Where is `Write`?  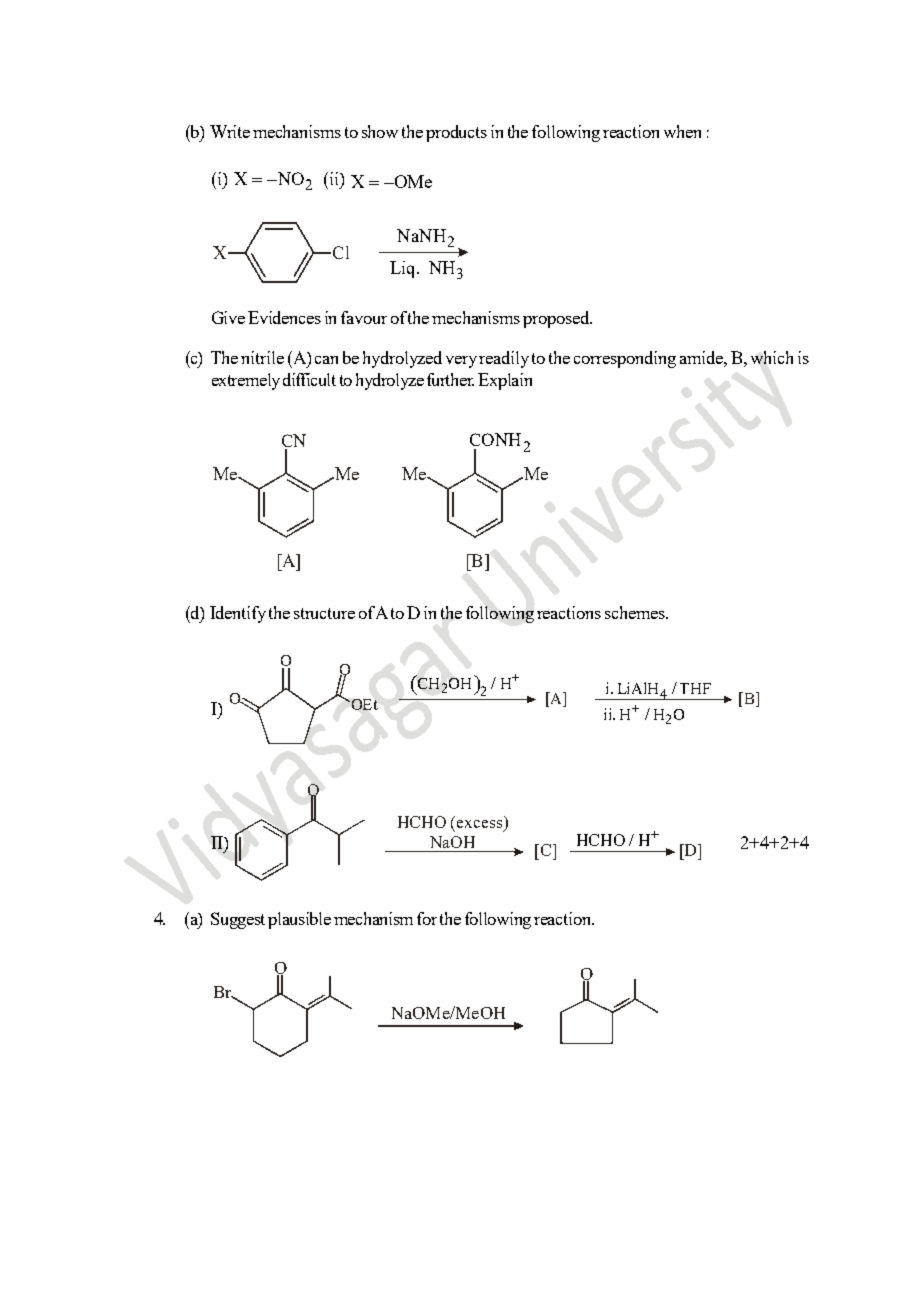
Write is located at coordinates (230, 131).
